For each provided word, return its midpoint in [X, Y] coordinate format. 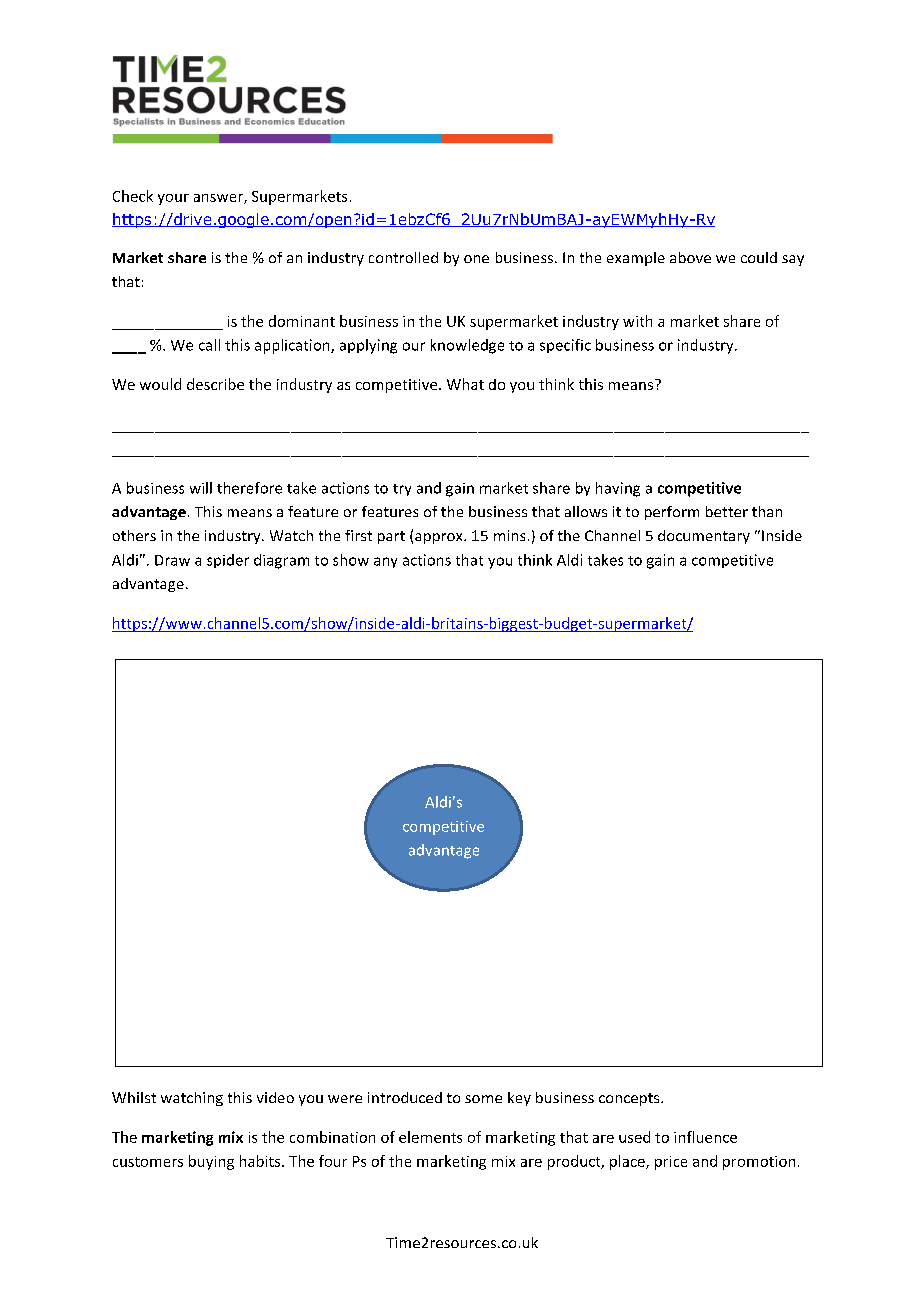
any [385, 562]
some [483, 1099]
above [690, 257]
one [476, 259]
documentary [704, 537]
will [201, 488]
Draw [172, 560]
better [727, 511]
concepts [630, 1099]
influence [705, 1137]
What [465, 384]
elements [430, 1137]
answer [219, 199]
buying [211, 1162]
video [275, 1097]
